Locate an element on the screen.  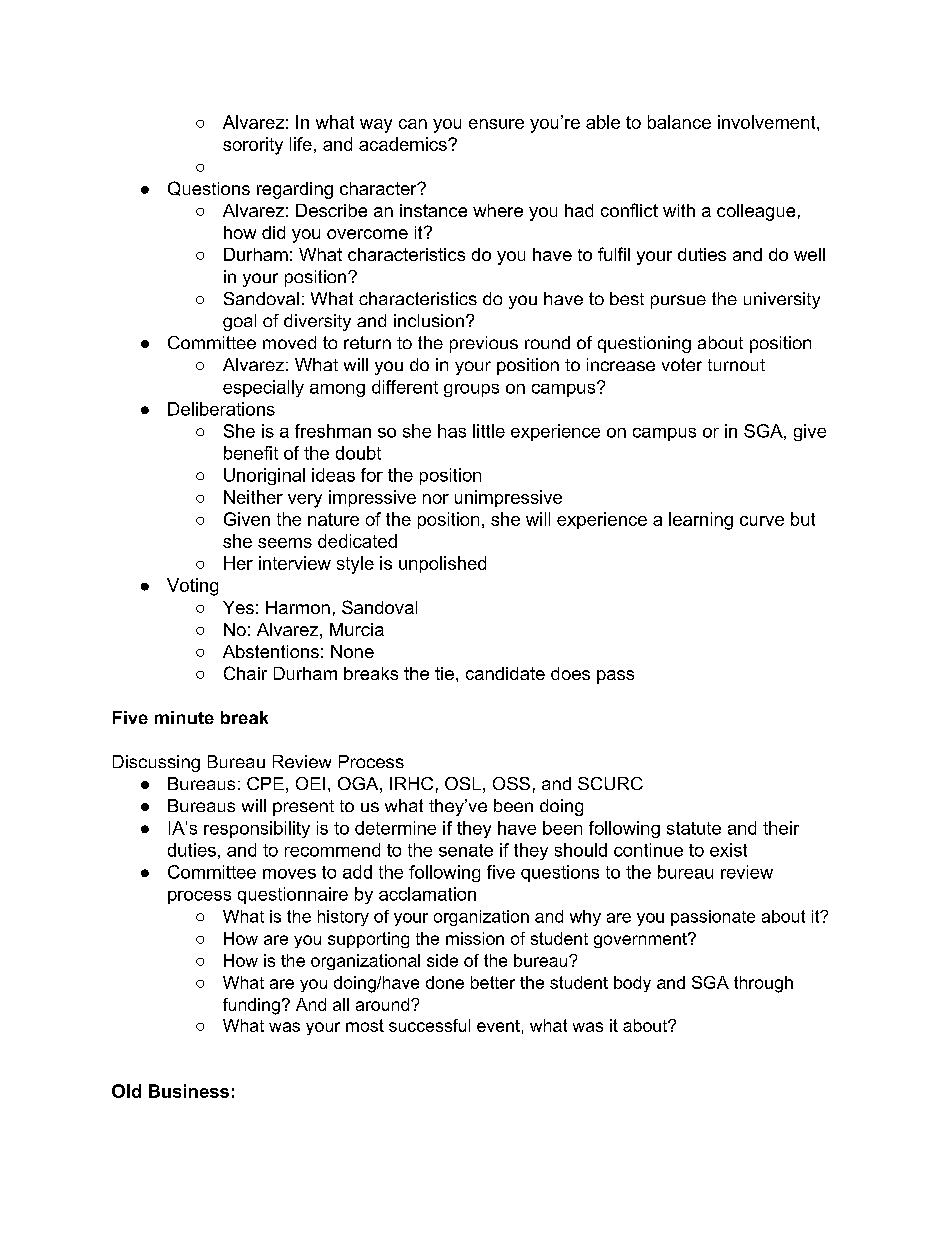
moves is located at coordinates (289, 874).
